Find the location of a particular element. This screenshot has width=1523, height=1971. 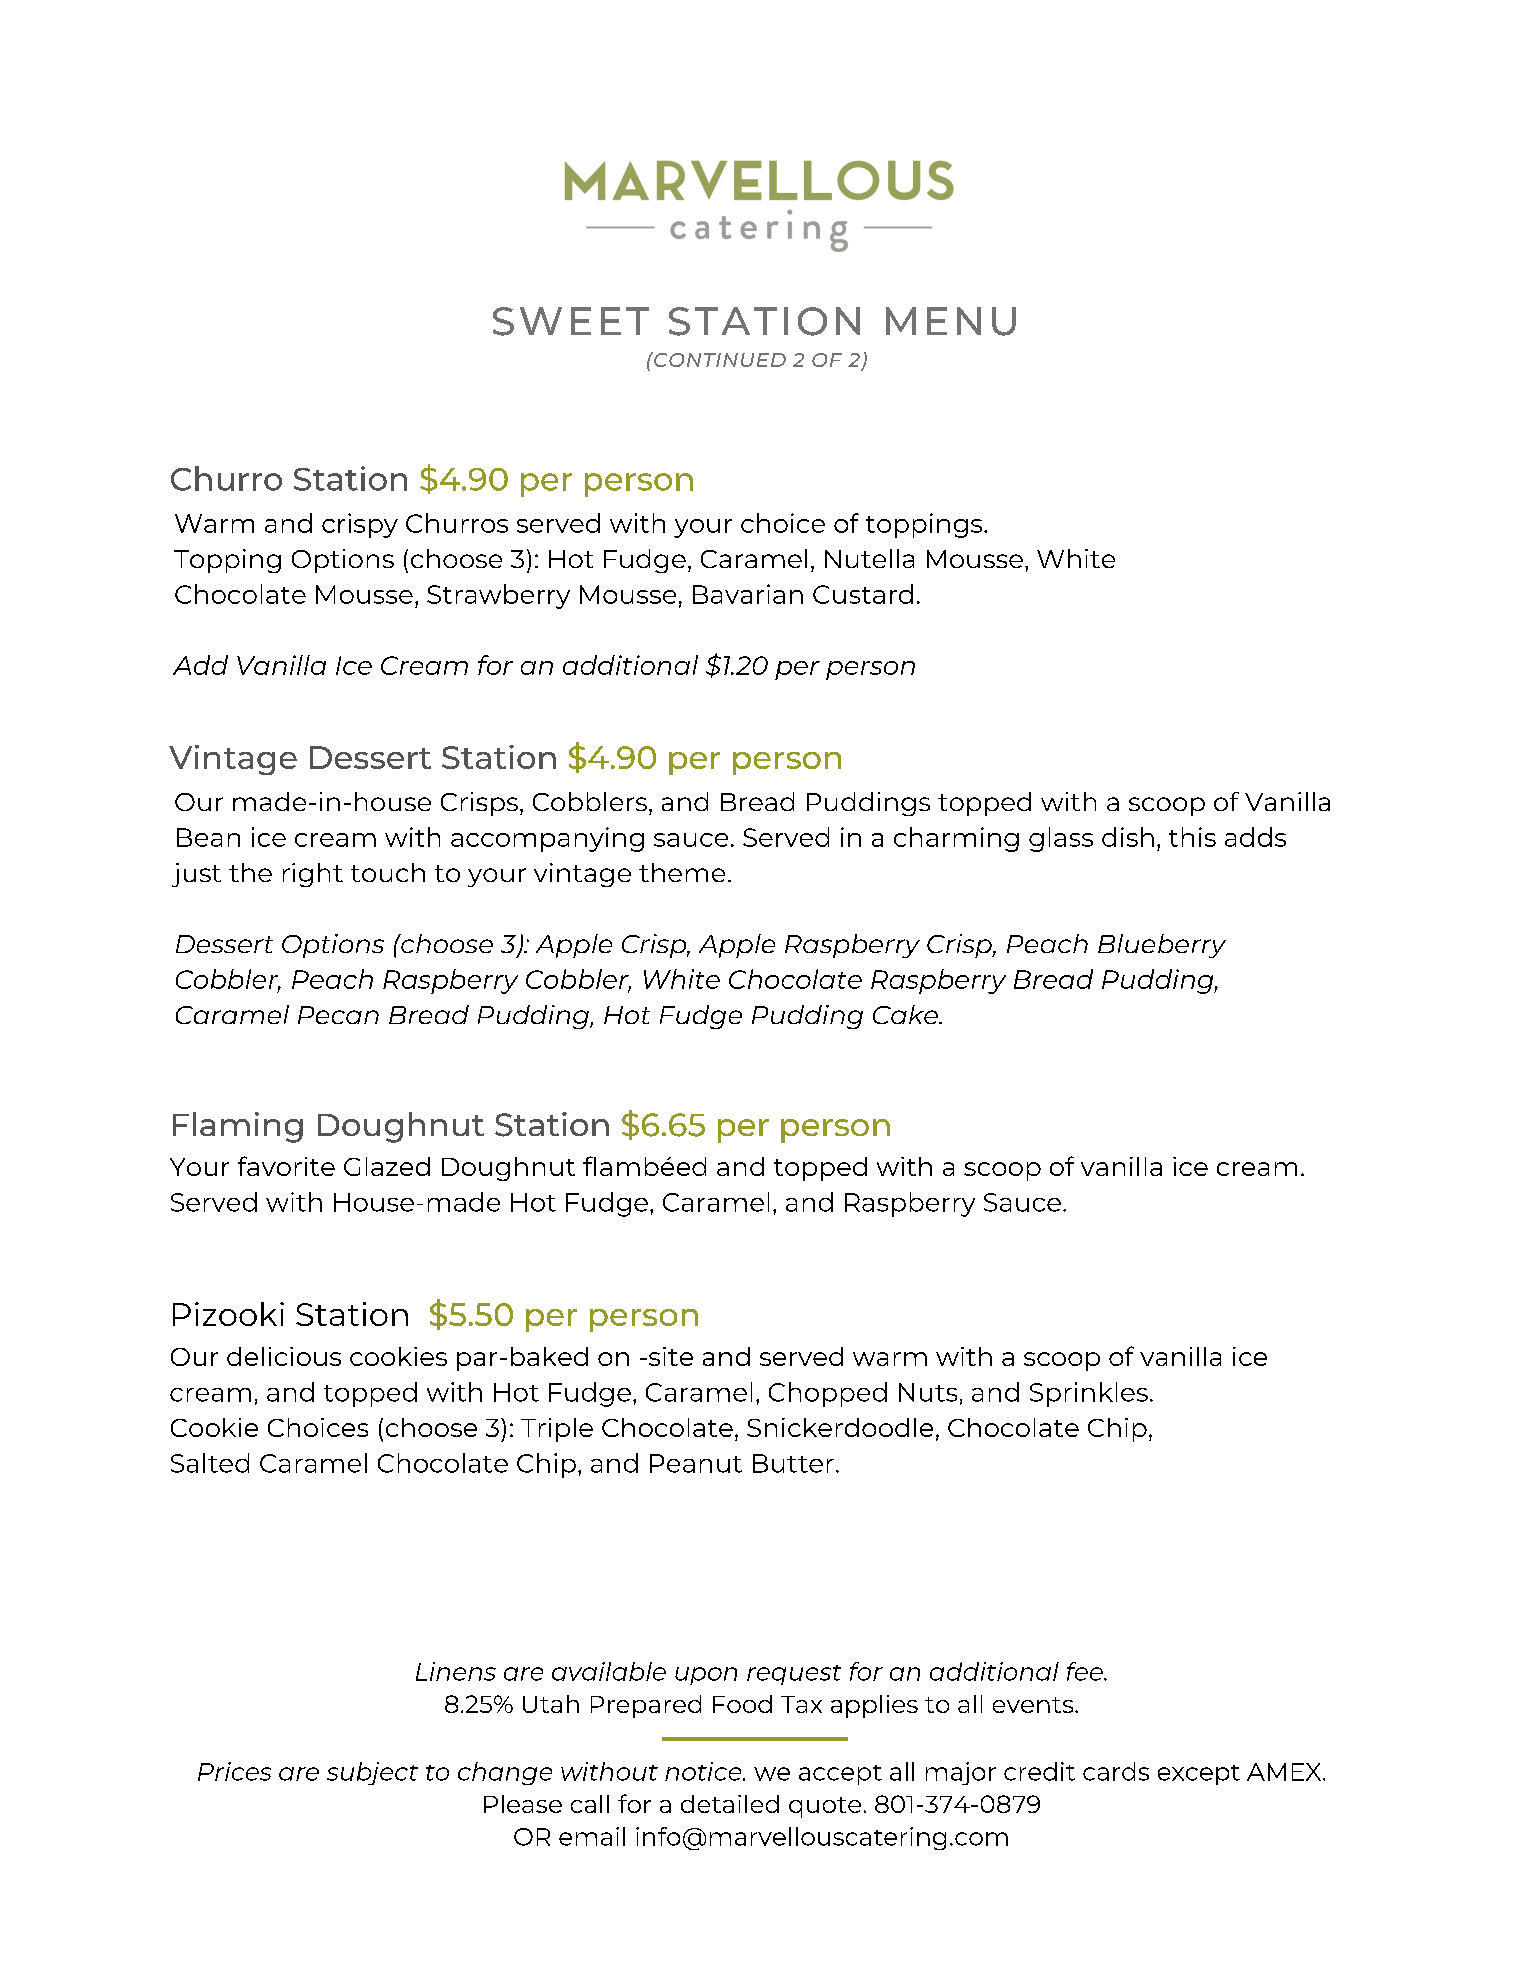

Blueberry is located at coordinates (1162, 946).
